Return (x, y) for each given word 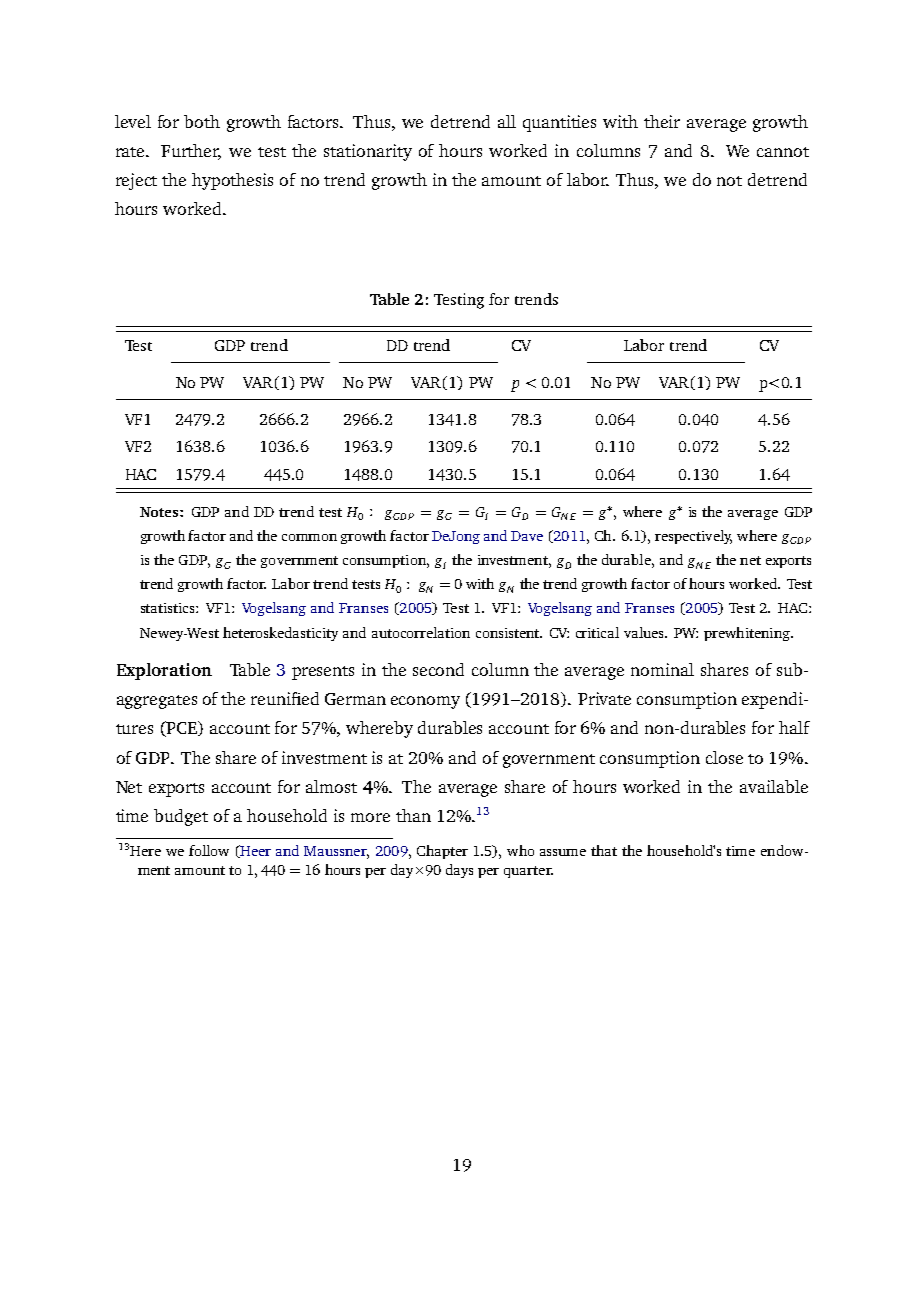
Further (191, 151)
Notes (160, 512)
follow (209, 850)
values (645, 632)
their (662, 121)
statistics (169, 608)
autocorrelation (421, 632)
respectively (693, 537)
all (507, 121)
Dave (527, 536)
